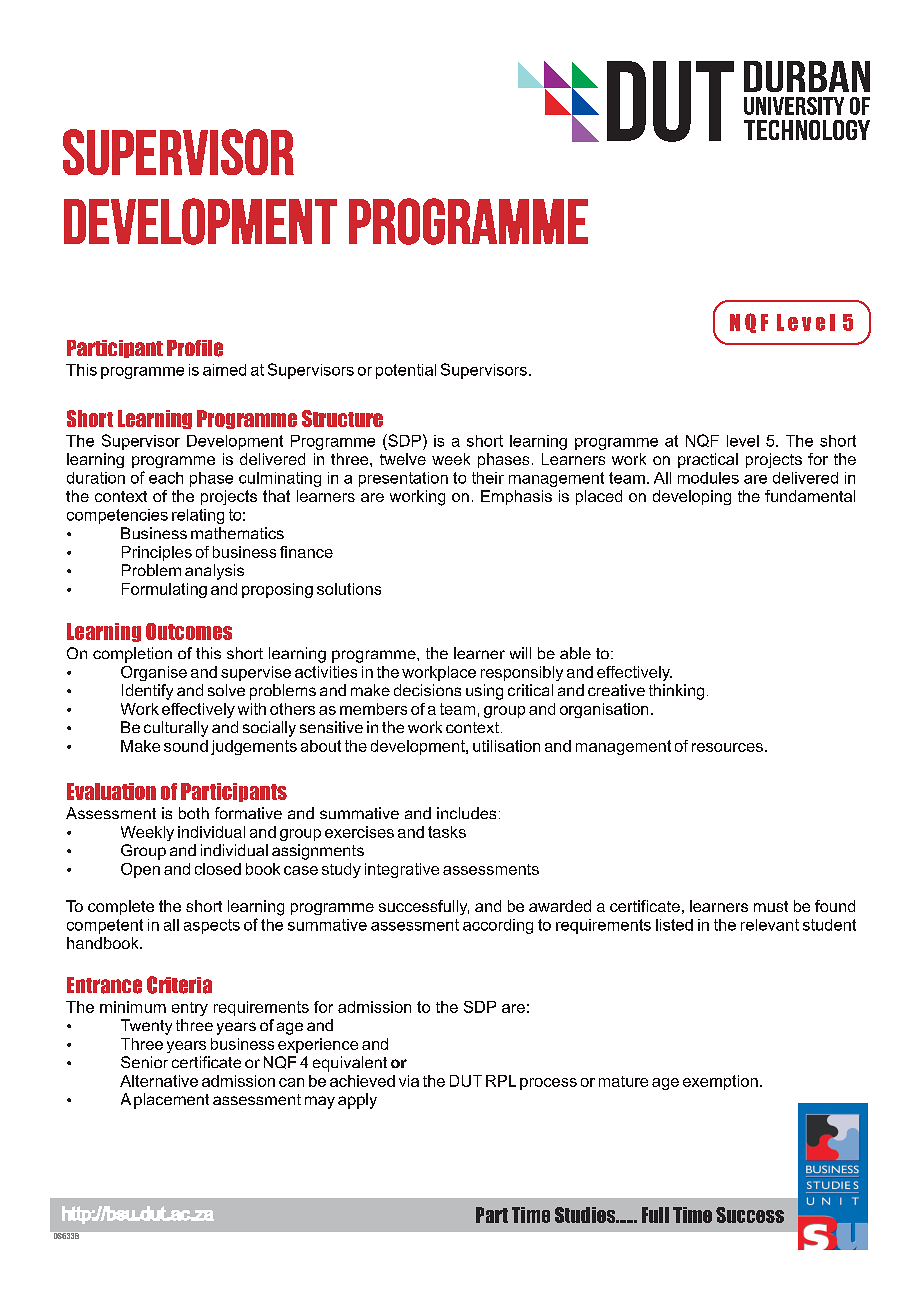 Image resolution: width=924 pixels, height=1296 pixels. What do you see at coordinates (466, 813) in the document?
I see `includes` at bounding box center [466, 813].
